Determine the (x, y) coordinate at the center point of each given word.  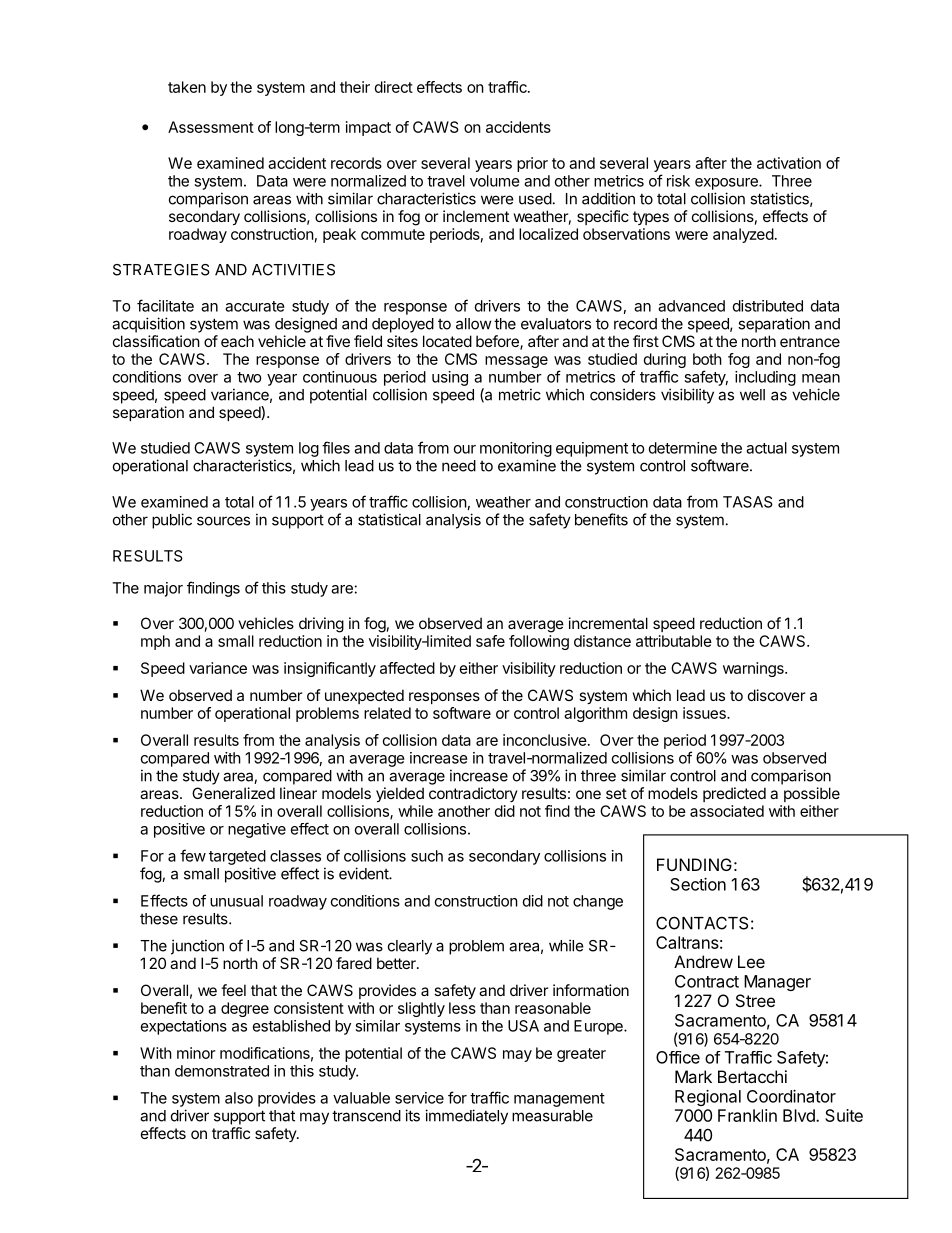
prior (532, 164)
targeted (237, 857)
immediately (466, 1117)
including (765, 378)
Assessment (211, 127)
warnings (754, 669)
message (516, 362)
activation (789, 163)
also (239, 1098)
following (539, 642)
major (163, 589)
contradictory (473, 794)
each (237, 341)
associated (727, 811)
